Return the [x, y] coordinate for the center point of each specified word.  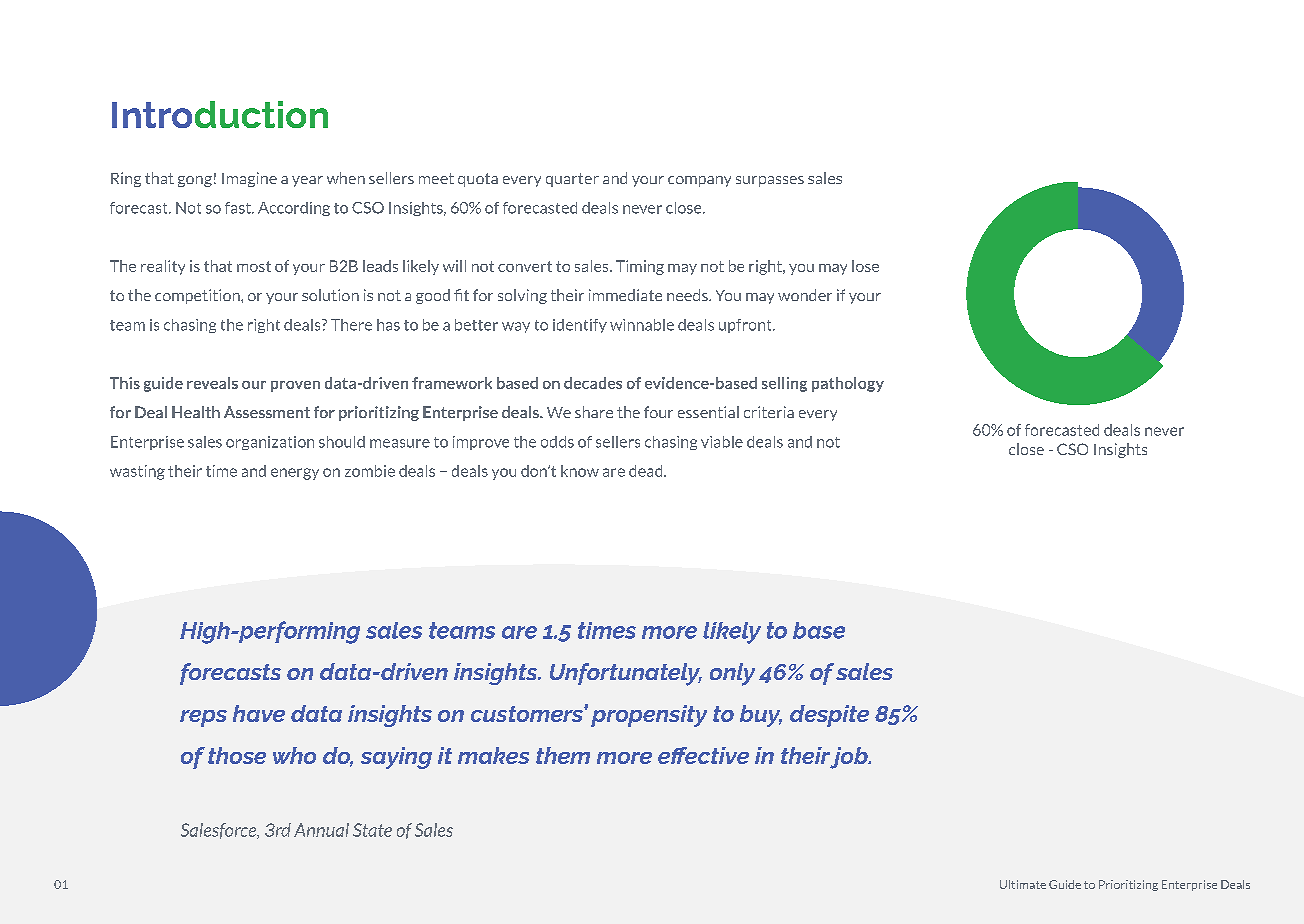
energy [295, 474]
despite [829, 716]
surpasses [770, 181]
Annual [321, 830]
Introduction [220, 114]
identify [580, 326]
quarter [572, 180]
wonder [805, 295]
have [259, 713]
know [580, 471]
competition [198, 296]
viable [722, 442]
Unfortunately [626, 674]
